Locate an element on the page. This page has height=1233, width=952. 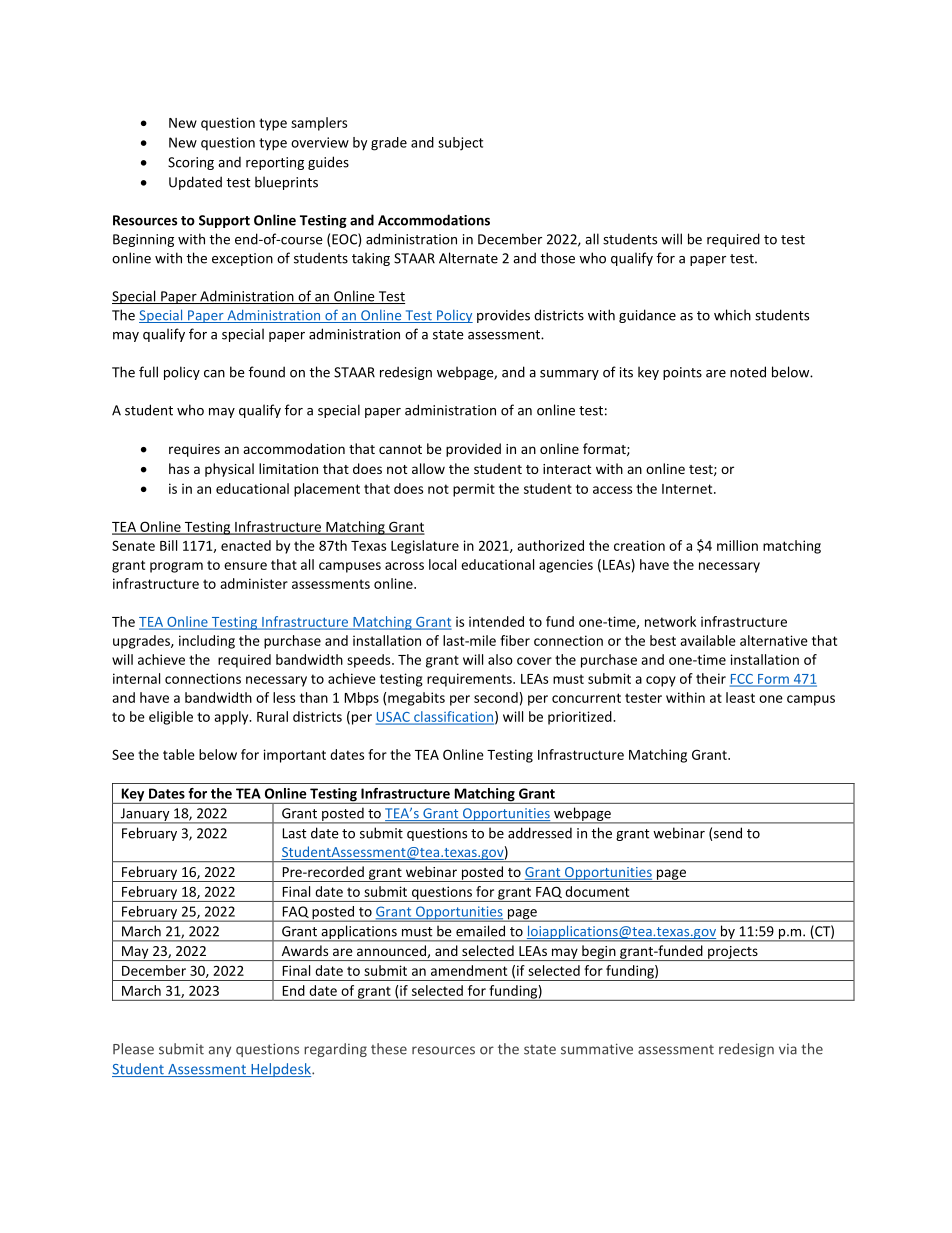
addressed is located at coordinates (540, 833).
